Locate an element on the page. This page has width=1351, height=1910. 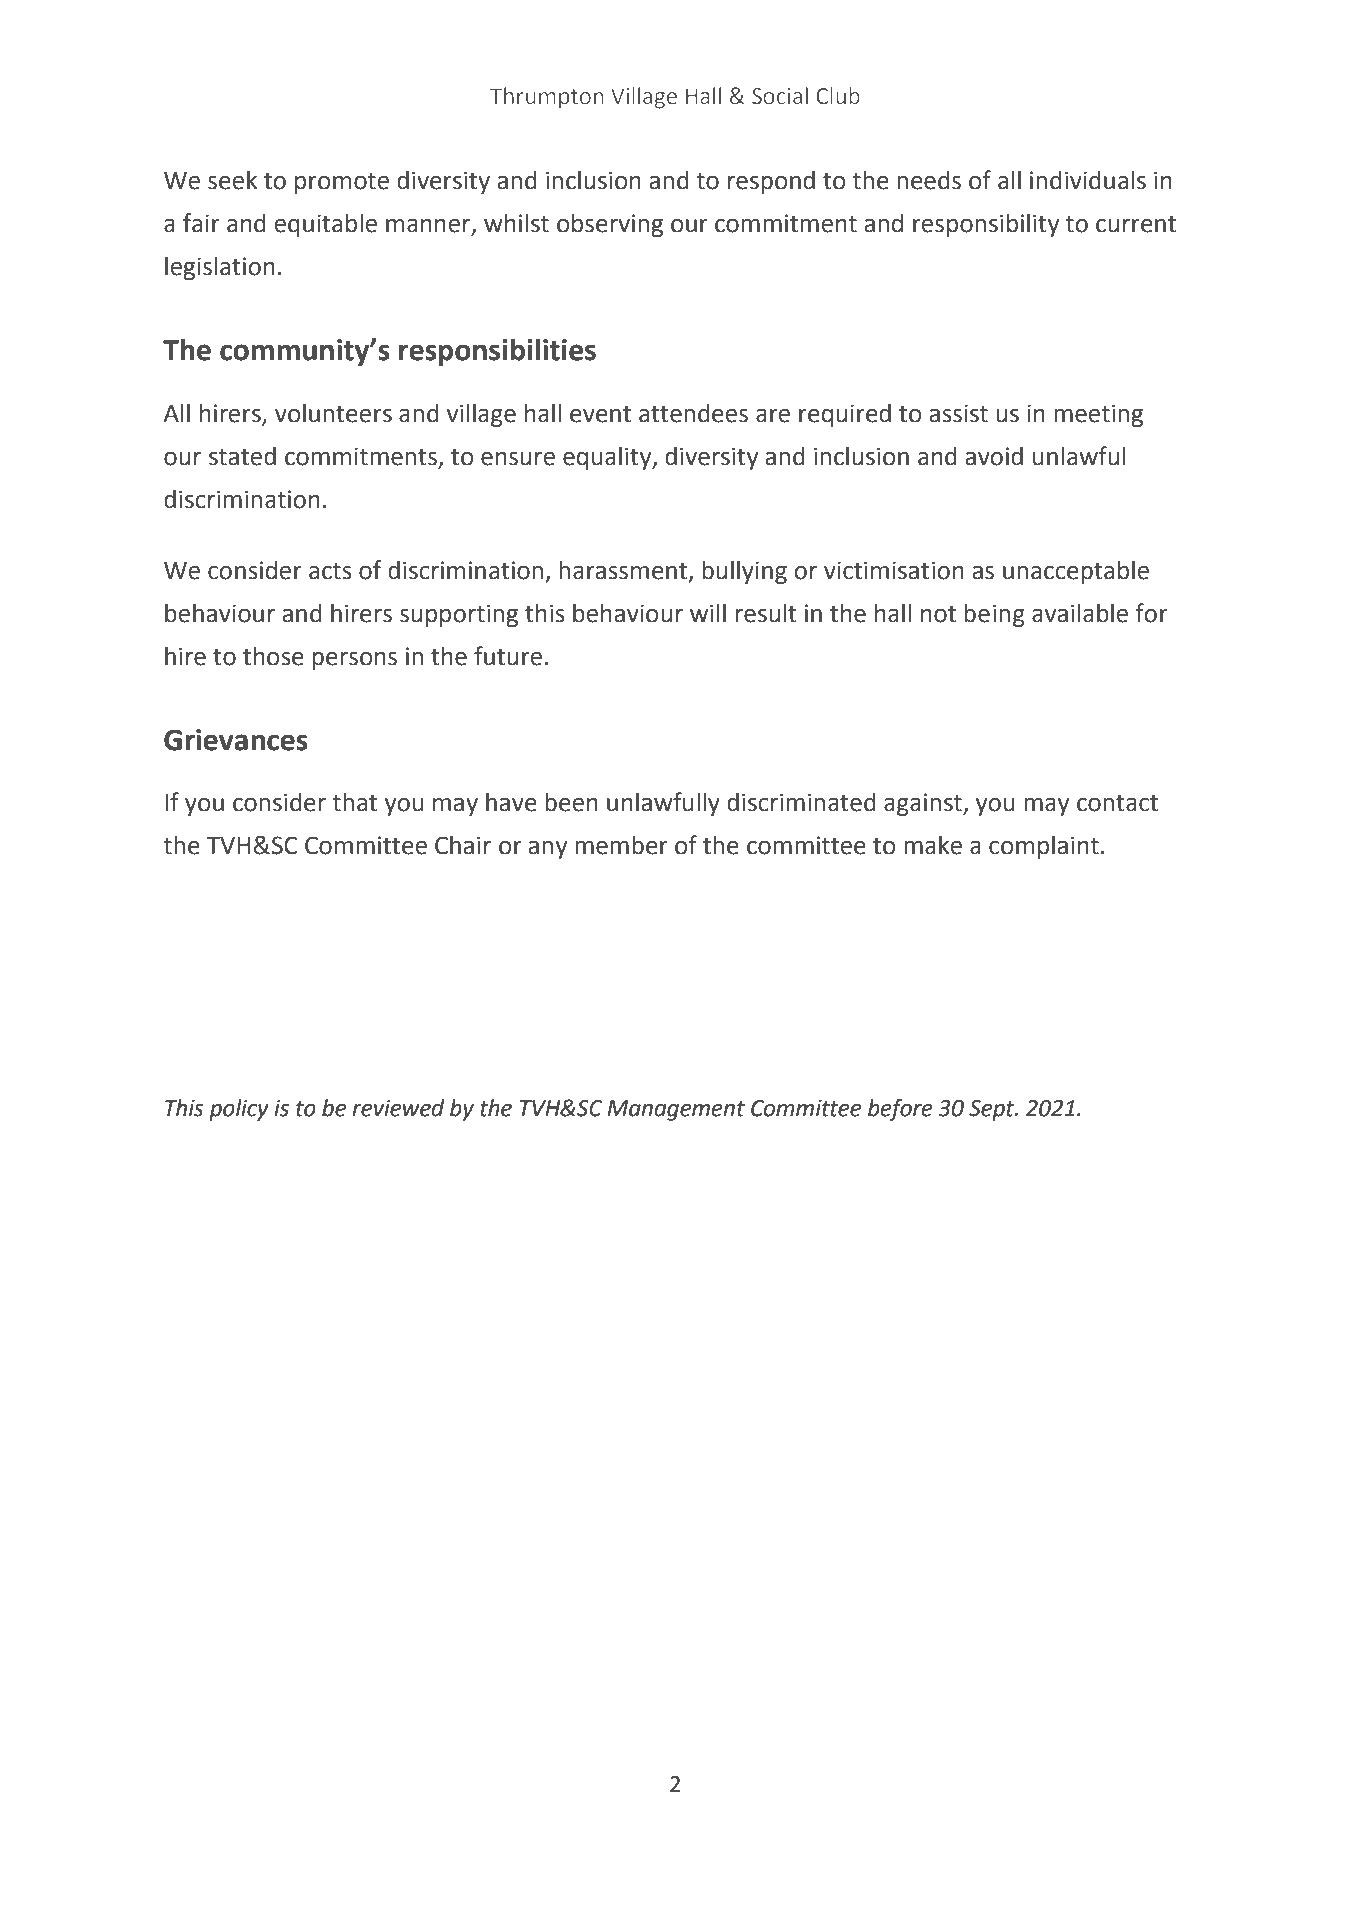
policy is located at coordinates (239, 1110).
